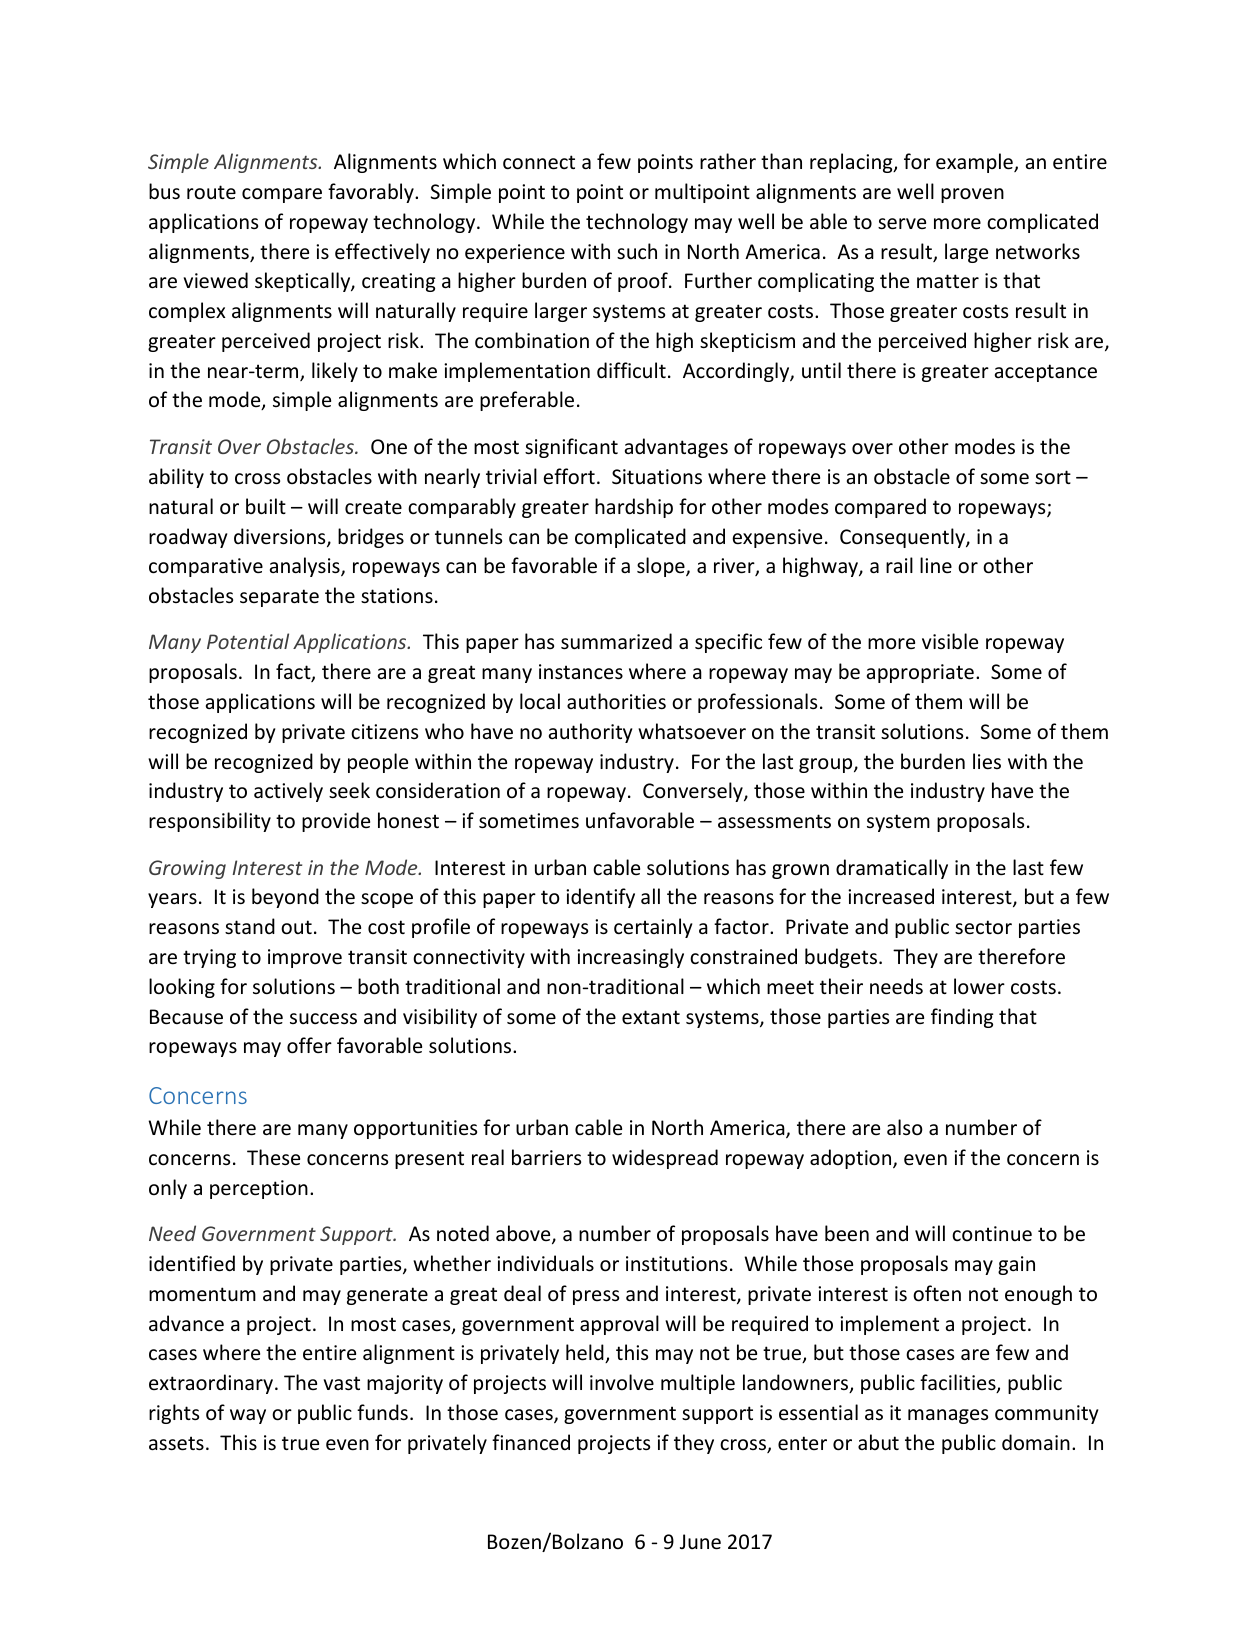  I want to click on abut, so click(878, 1442).
